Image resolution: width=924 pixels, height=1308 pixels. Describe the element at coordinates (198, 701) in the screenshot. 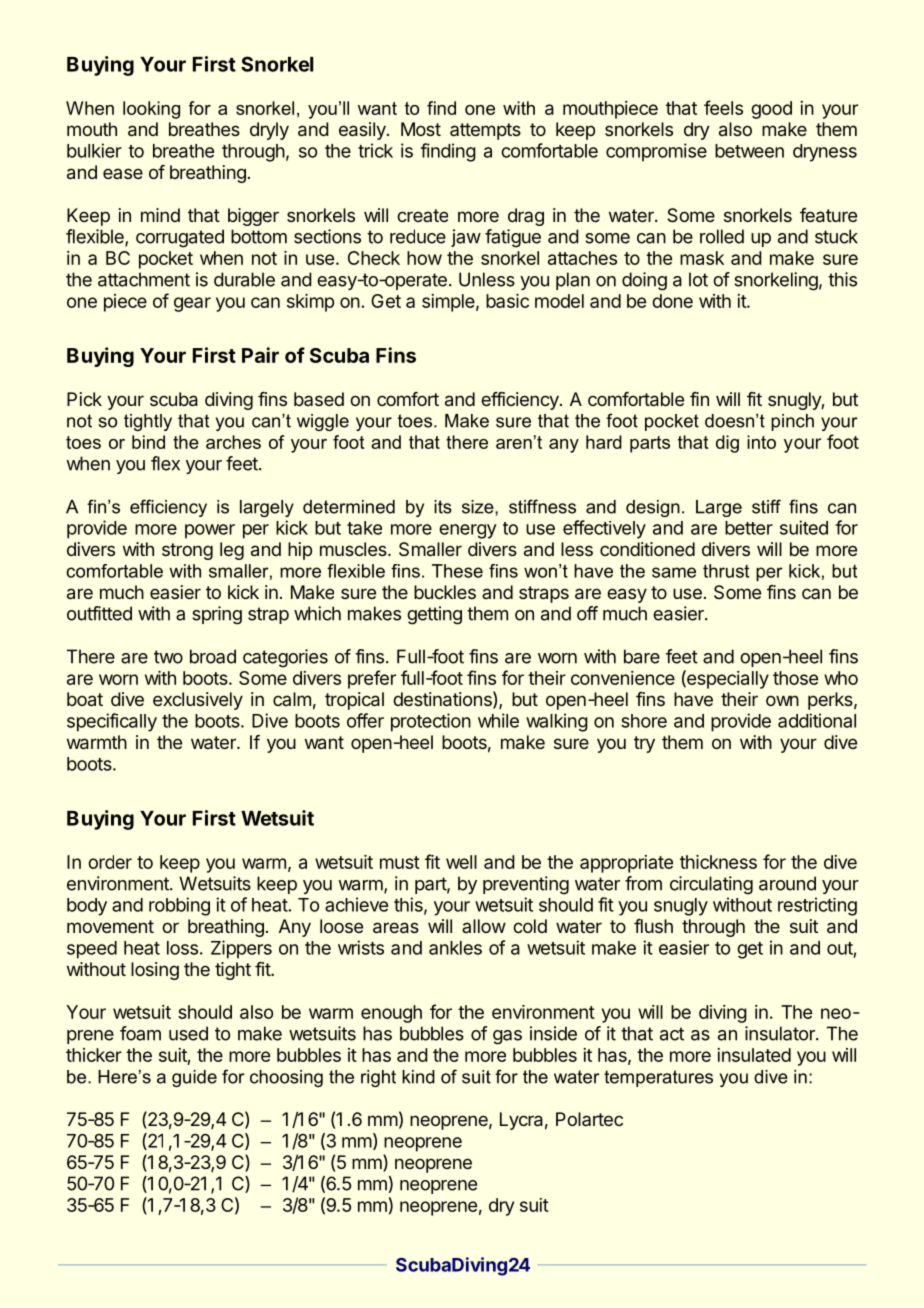

I see `exclusively` at that location.
